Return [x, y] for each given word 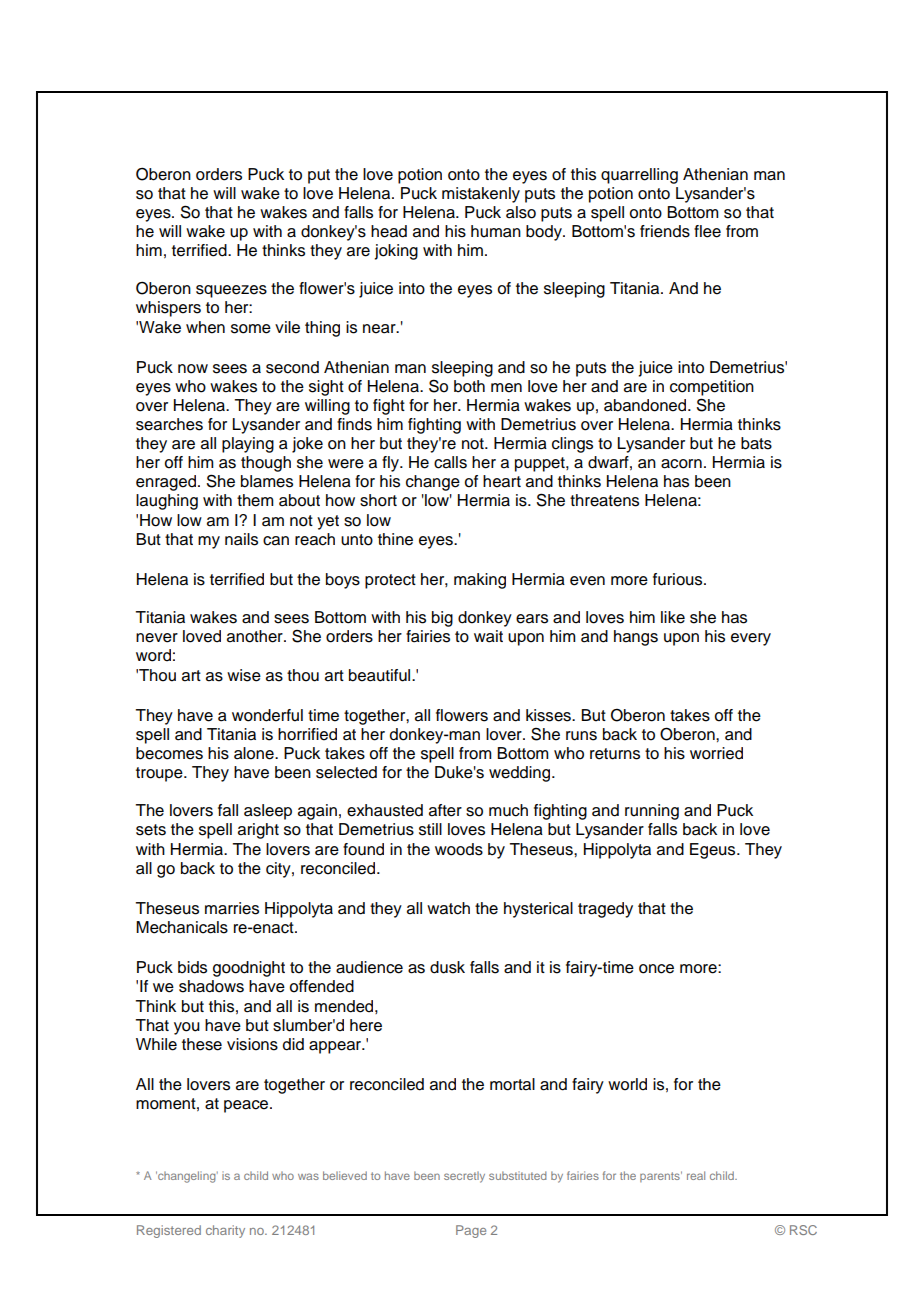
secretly [464, 1177]
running [652, 812]
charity [225, 1231]
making [480, 581]
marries [232, 908]
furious [679, 579]
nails [241, 539]
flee [707, 231]
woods [459, 849]
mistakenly [481, 195]
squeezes [231, 291]
